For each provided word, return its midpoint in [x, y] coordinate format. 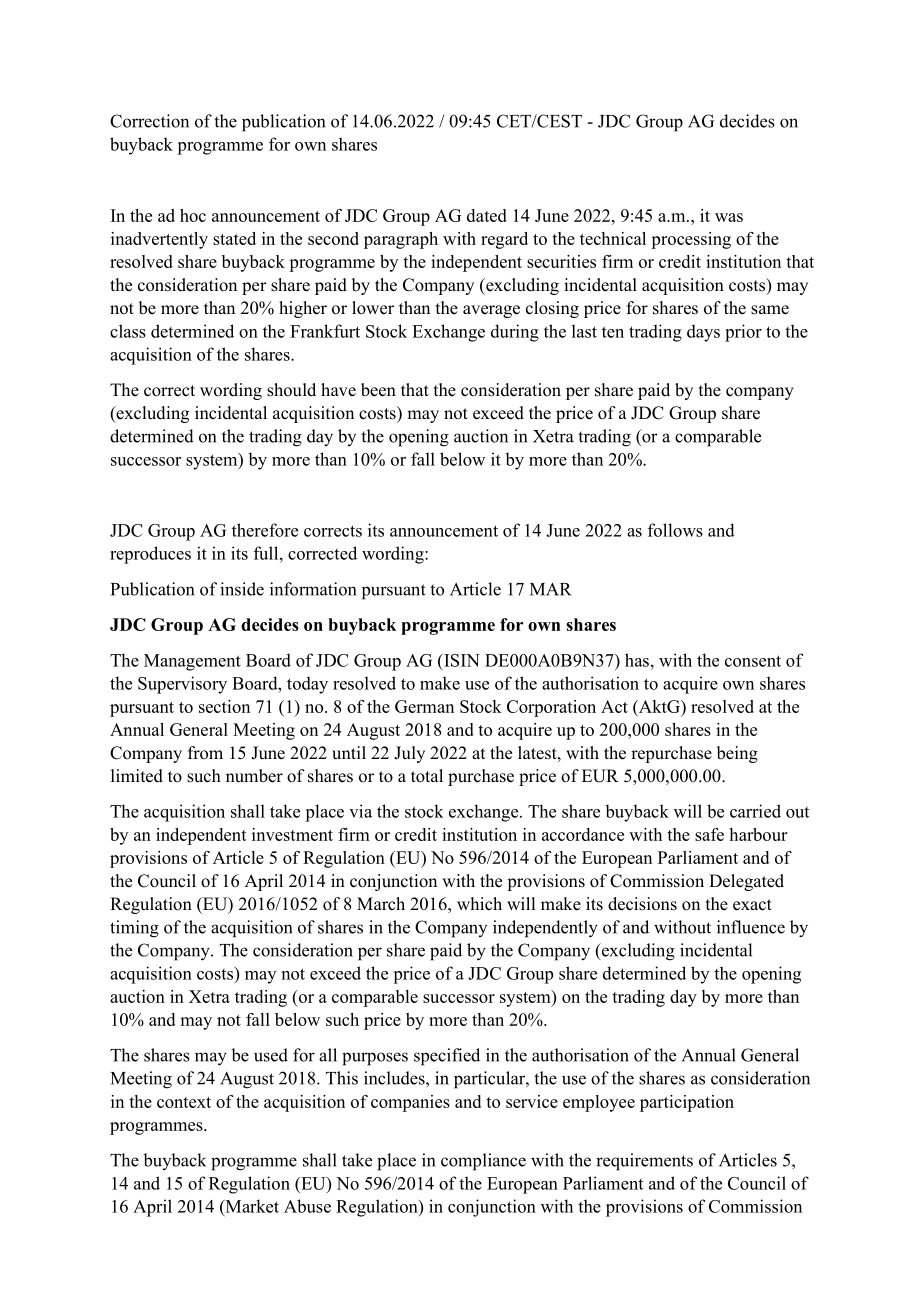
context [184, 1102]
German [424, 706]
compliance [483, 1162]
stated [234, 238]
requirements [644, 1162]
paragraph [401, 240]
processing [691, 240]
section [224, 706]
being [737, 754]
